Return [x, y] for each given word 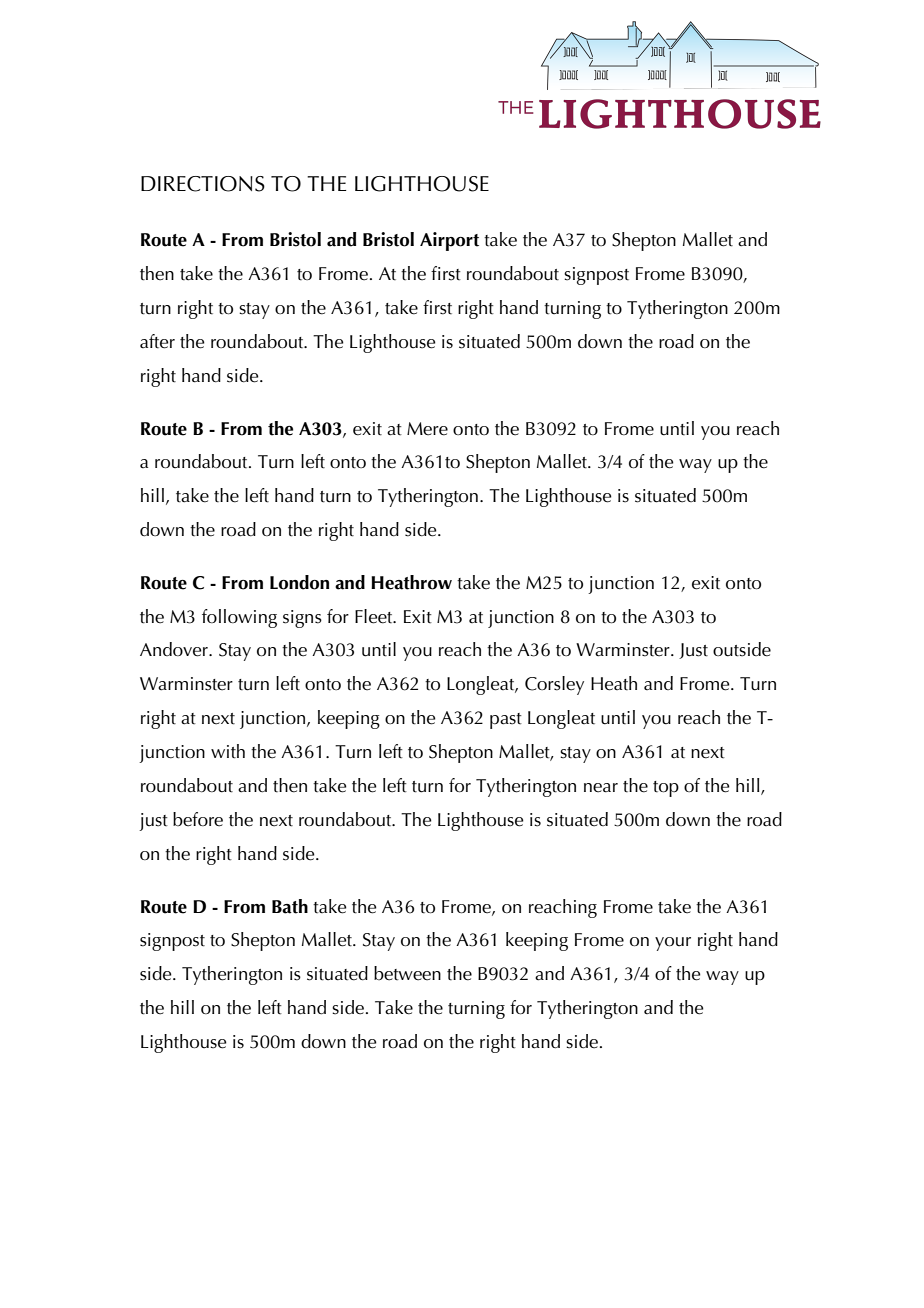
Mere [427, 429]
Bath [290, 906]
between [407, 973]
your [673, 944]
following [239, 618]
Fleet [375, 616]
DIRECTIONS [203, 184]
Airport [449, 241]
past [506, 721]
